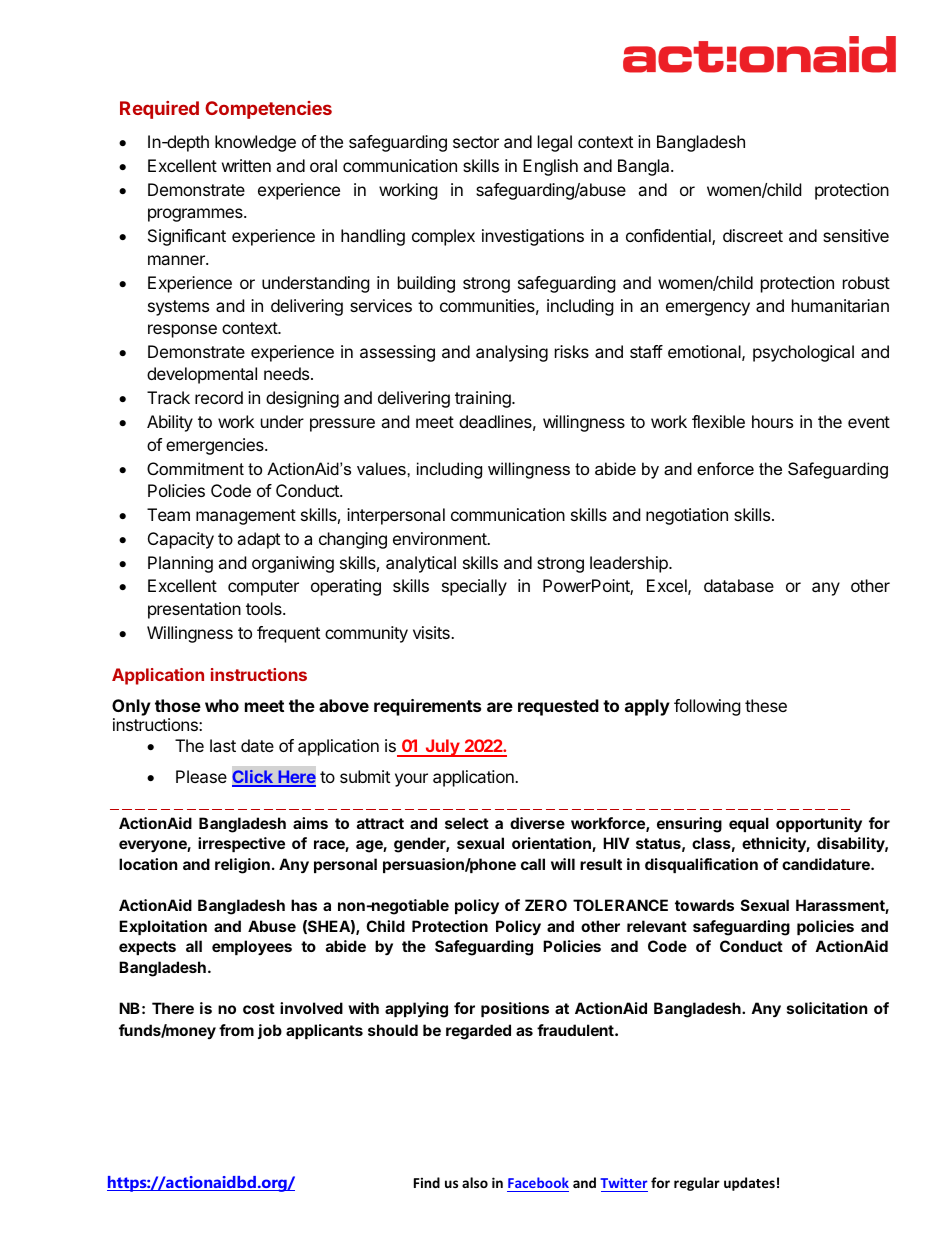 The image size is (952, 1233). I want to click on discreet, so click(753, 235).
